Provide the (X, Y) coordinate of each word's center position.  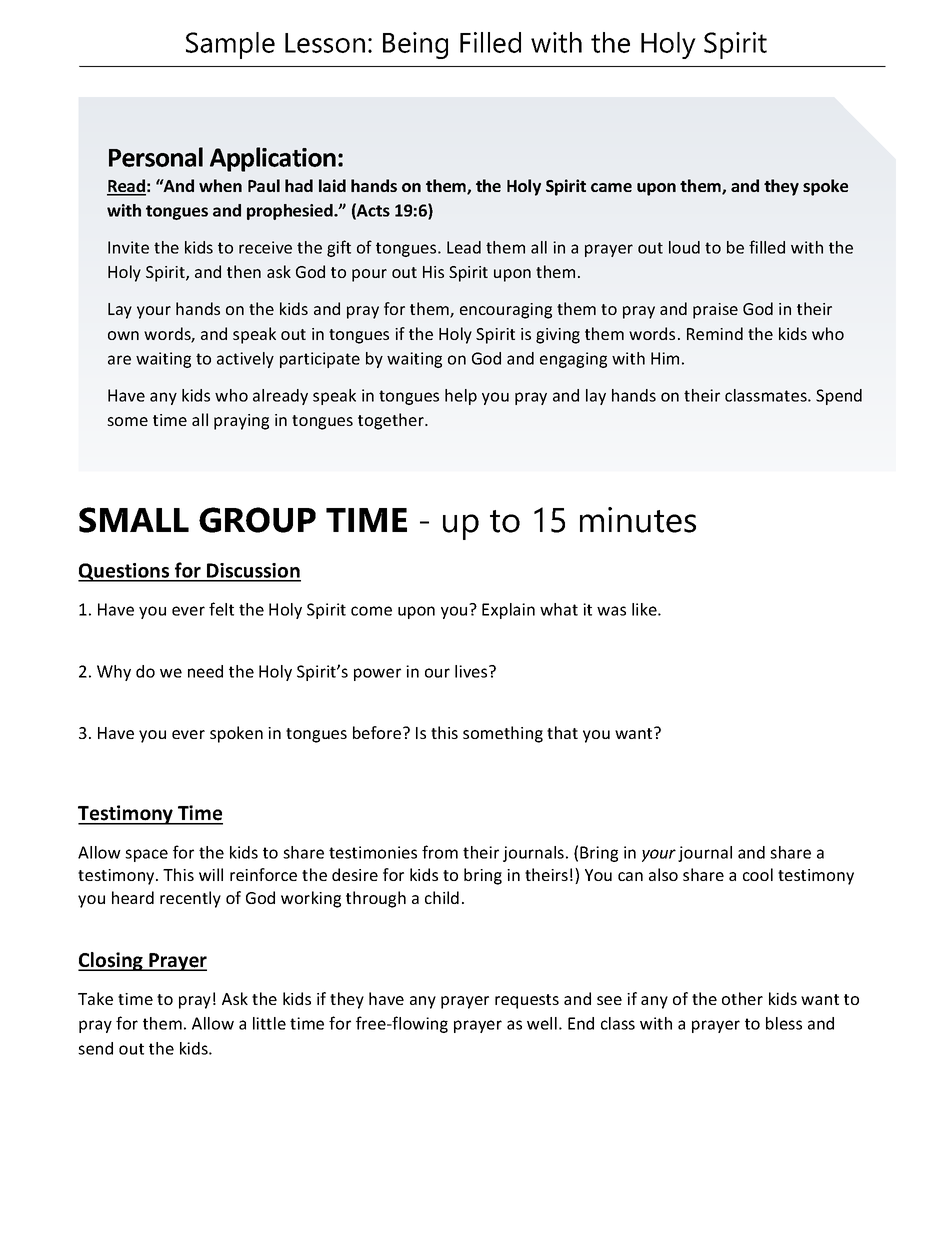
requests (527, 1001)
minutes (638, 520)
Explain (508, 611)
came (611, 187)
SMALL (134, 520)
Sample (230, 45)
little (269, 1023)
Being (415, 45)
